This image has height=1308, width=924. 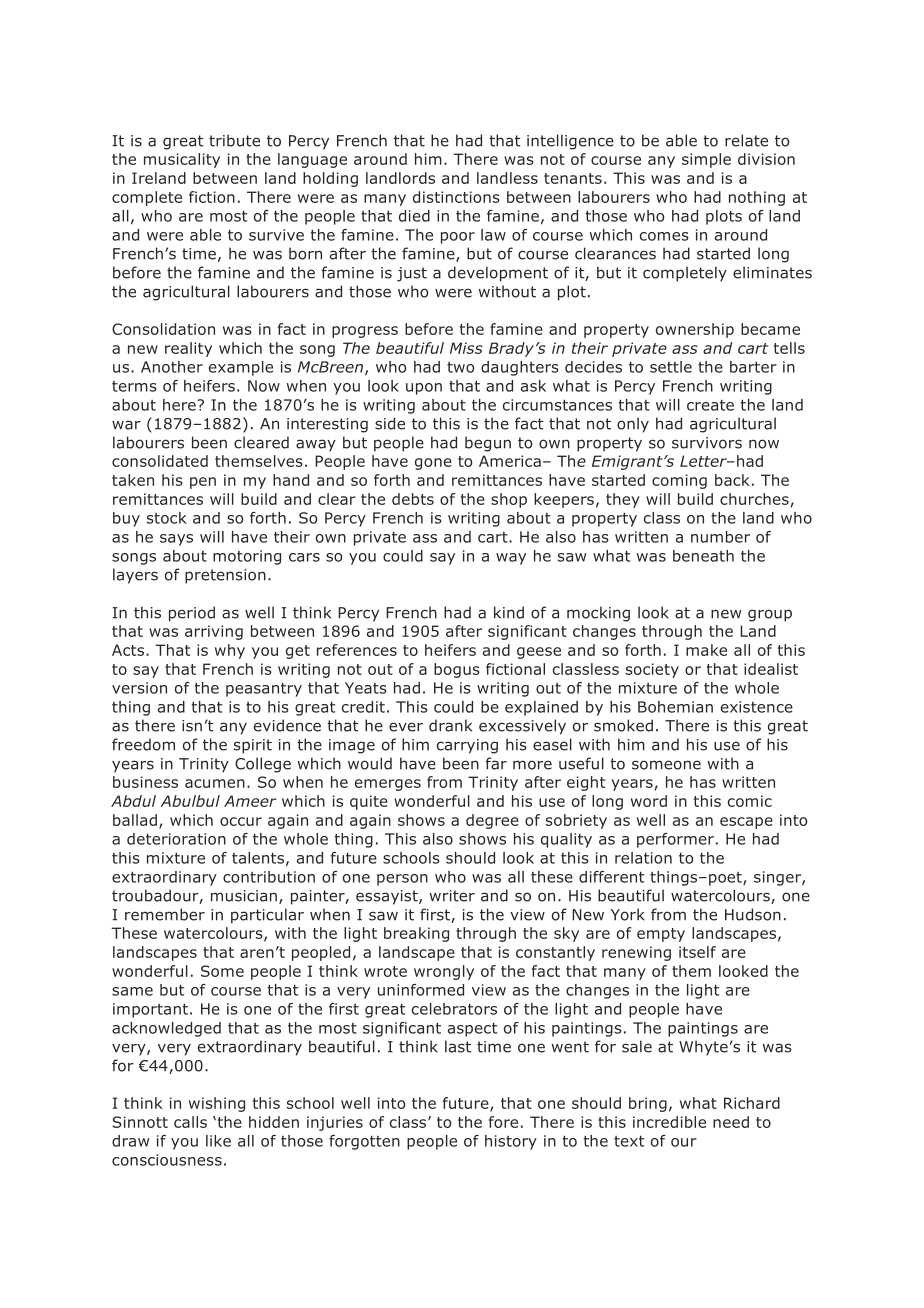 What do you see at coordinates (706, 160) in the image?
I see `simple` at bounding box center [706, 160].
